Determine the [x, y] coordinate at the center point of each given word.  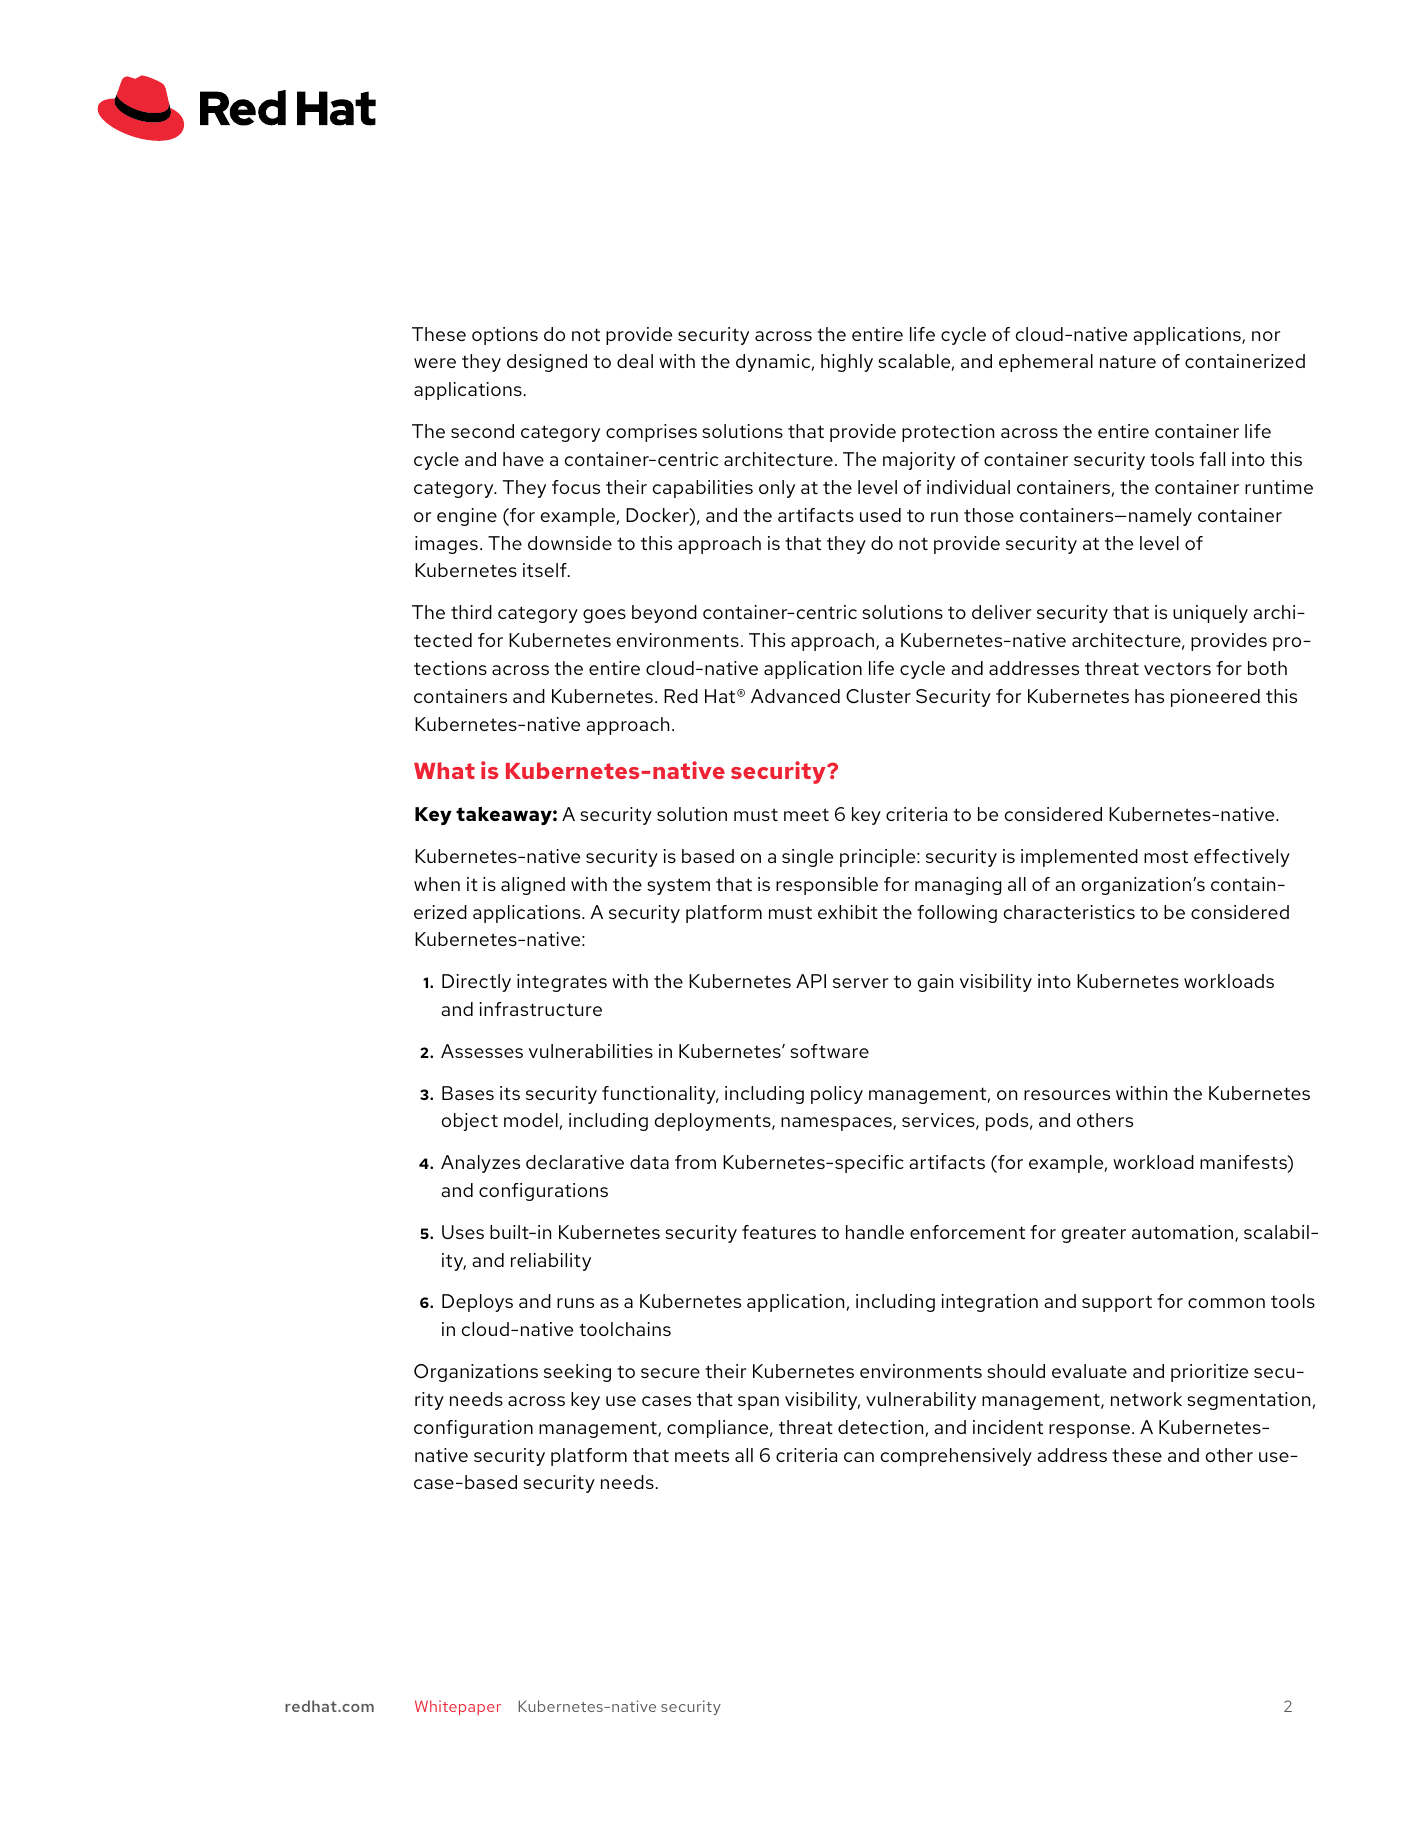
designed [547, 363]
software [829, 1051]
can [859, 1457]
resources [1067, 1095]
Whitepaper [458, 1707]
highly [847, 363]
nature [1128, 361]
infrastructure [540, 1009]
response [1089, 1431]
